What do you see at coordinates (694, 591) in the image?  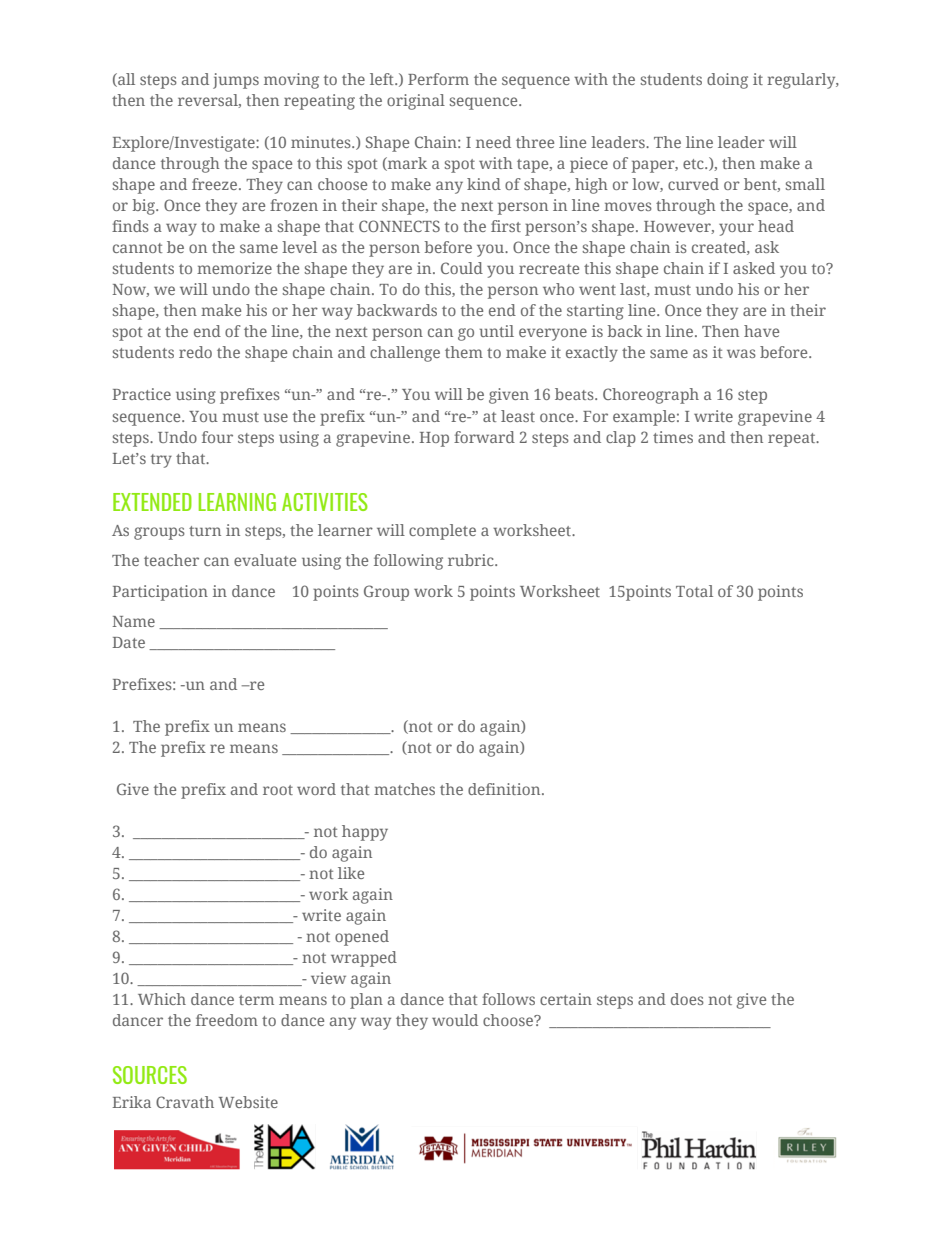 I see `Total` at bounding box center [694, 591].
